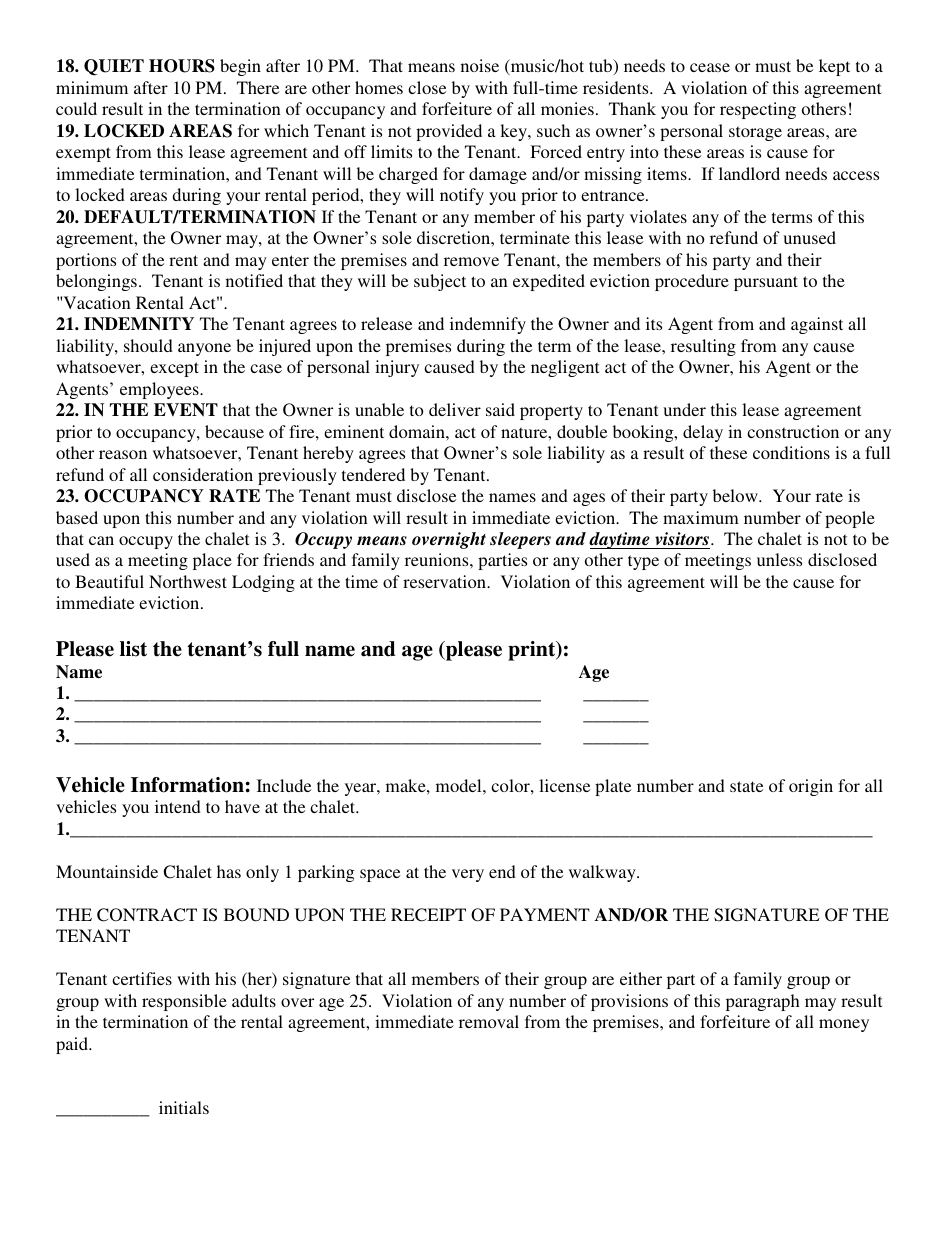  What do you see at coordinates (187, 785) in the document?
I see `Information` at bounding box center [187, 785].
